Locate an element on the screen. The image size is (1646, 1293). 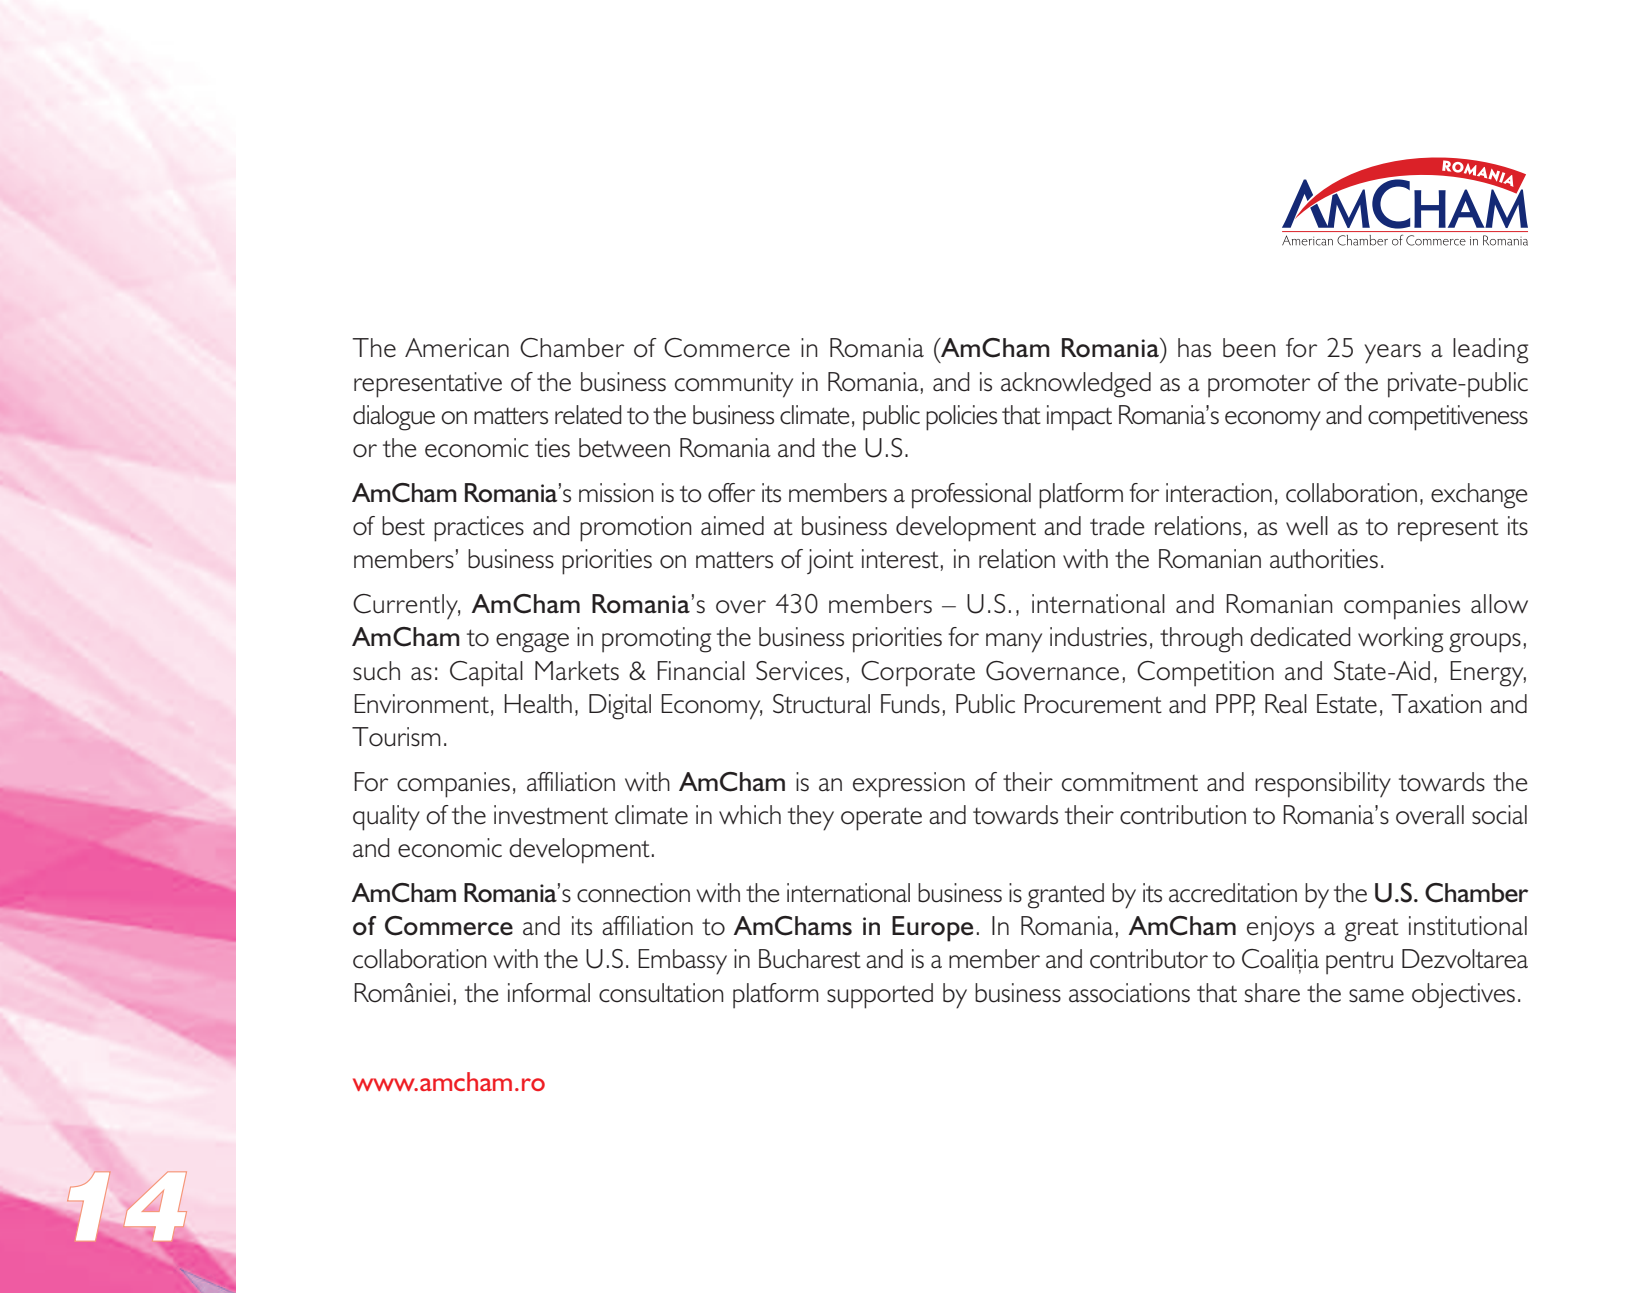
been is located at coordinates (1249, 348).
